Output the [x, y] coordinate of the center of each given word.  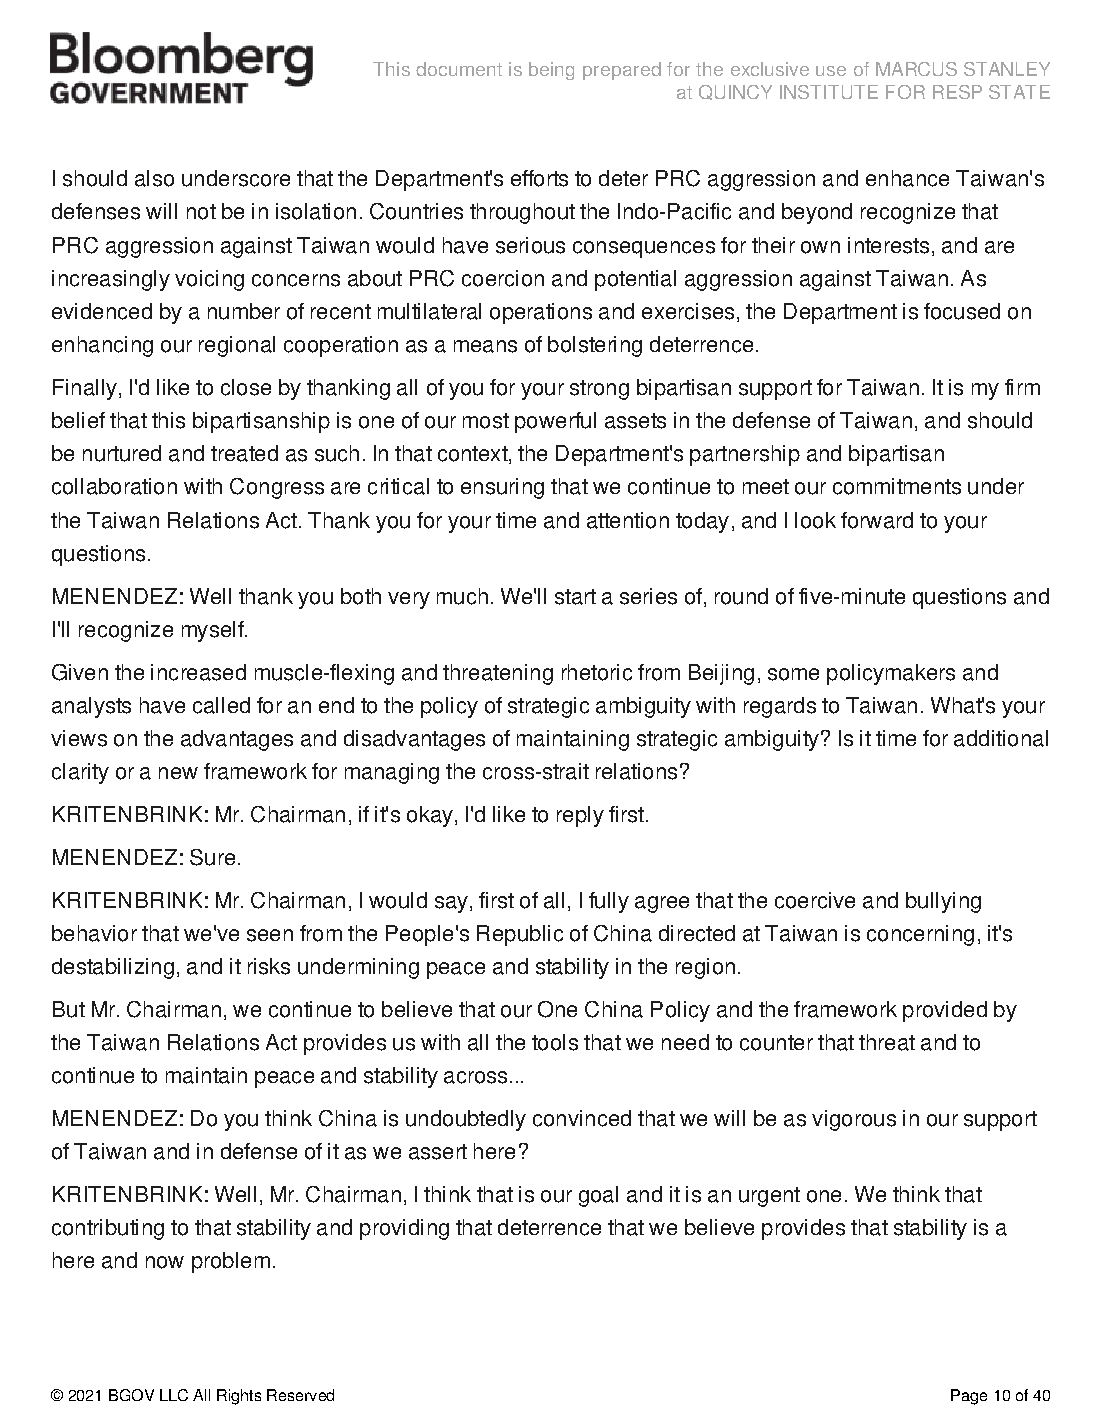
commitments [897, 486]
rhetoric [597, 672]
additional [1001, 738]
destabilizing [113, 968]
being [551, 71]
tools [555, 1042]
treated [244, 453]
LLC [174, 1395]
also [154, 178]
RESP [957, 92]
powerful [555, 422]
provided [945, 1011]
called [221, 705]
